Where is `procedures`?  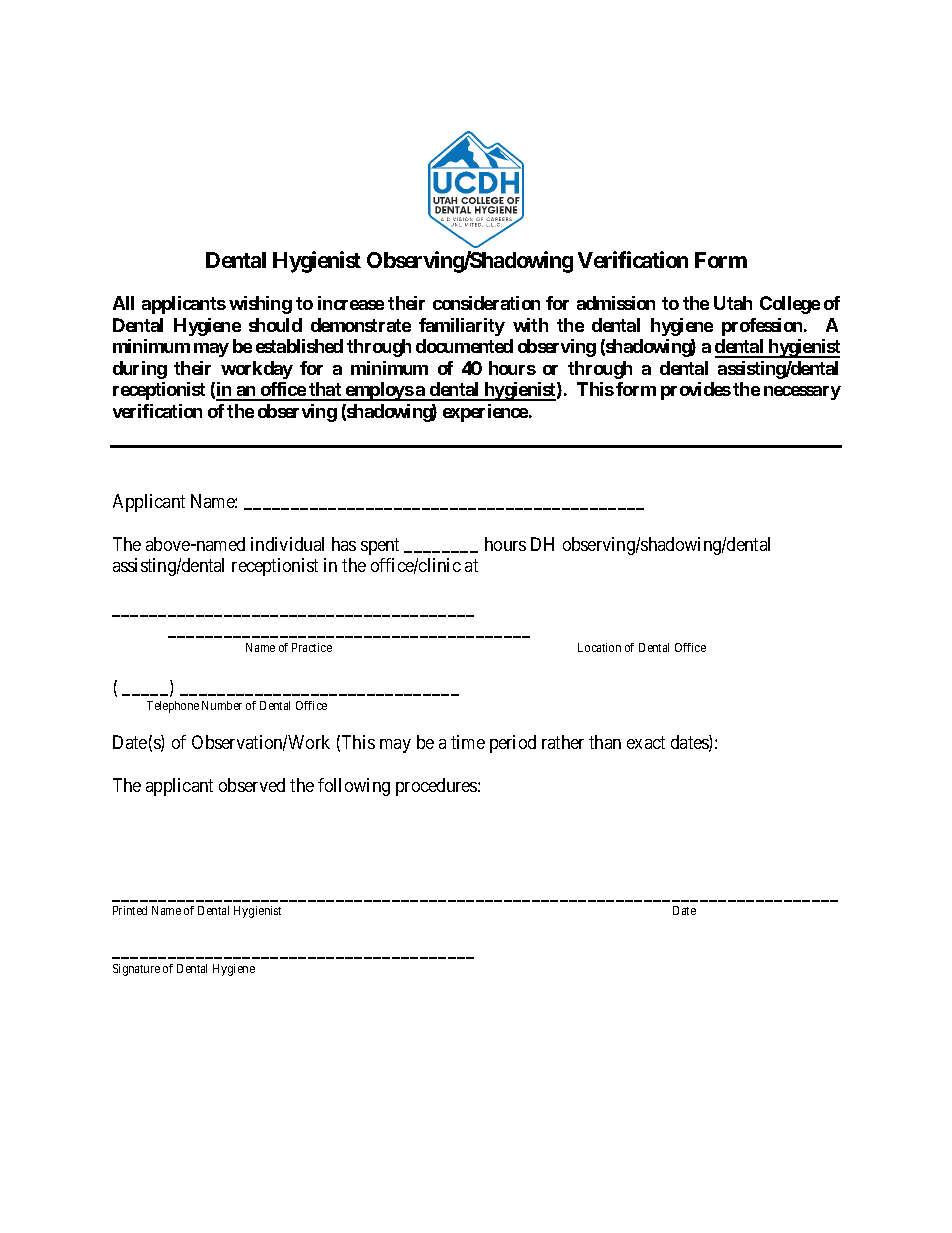
procedures is located at coordinates (437, 787).
